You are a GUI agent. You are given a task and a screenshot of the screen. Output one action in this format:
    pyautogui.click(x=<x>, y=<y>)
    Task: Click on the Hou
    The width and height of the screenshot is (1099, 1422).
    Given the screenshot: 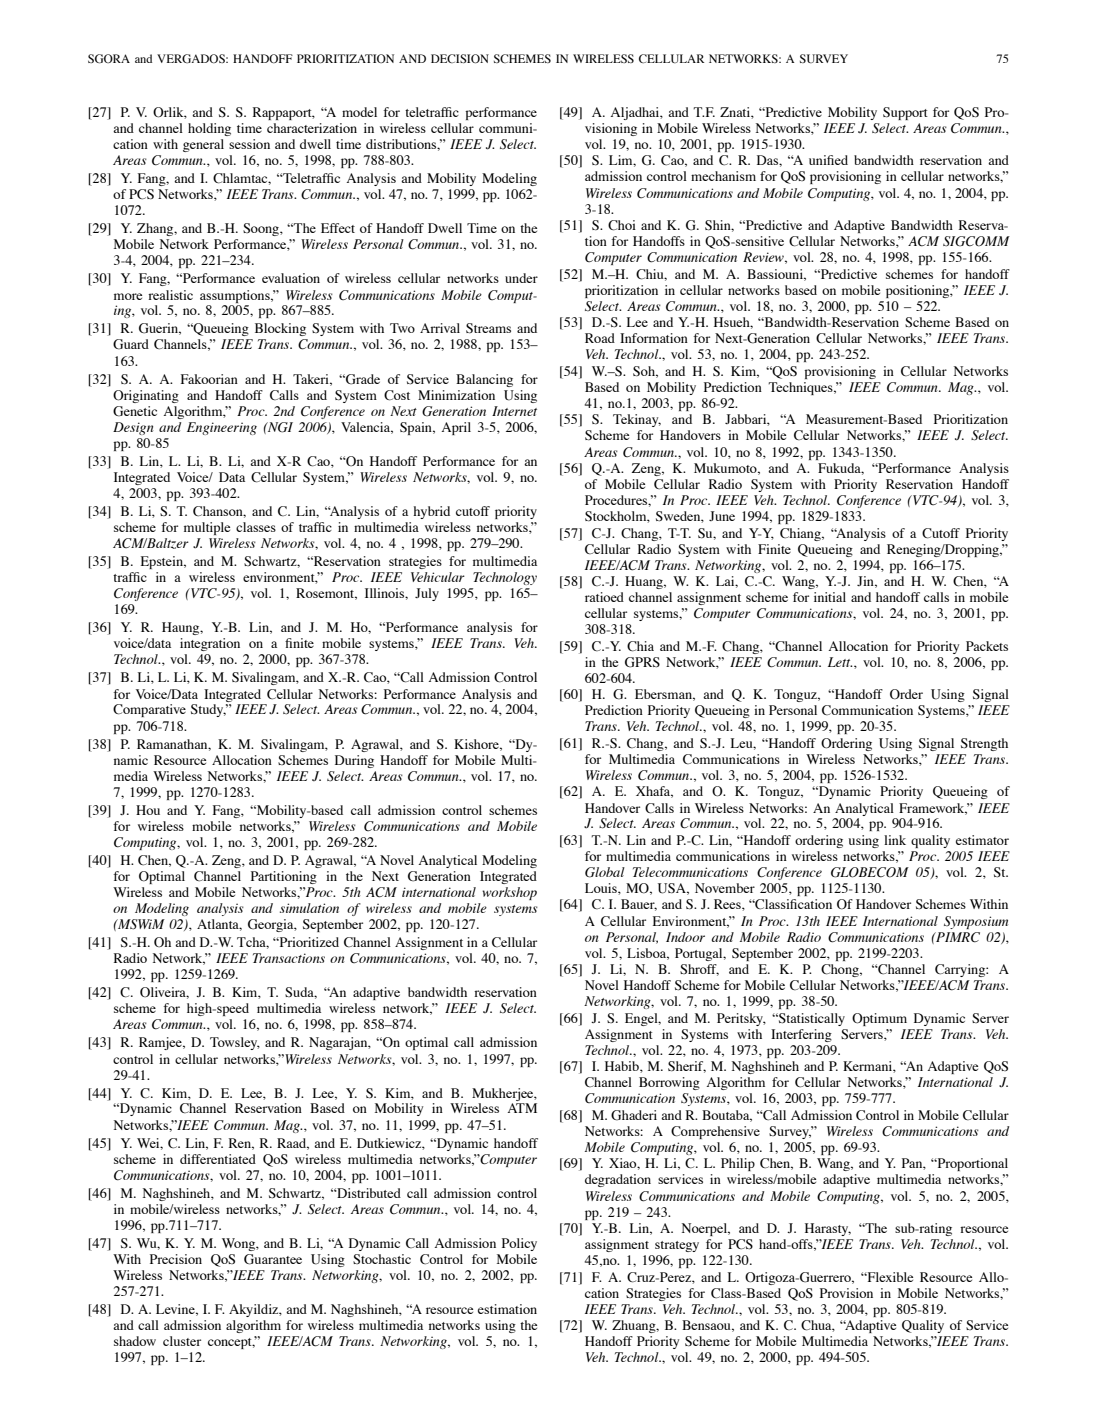 What is the action you would take?
    pyautogui.click(x=148, y=810)
